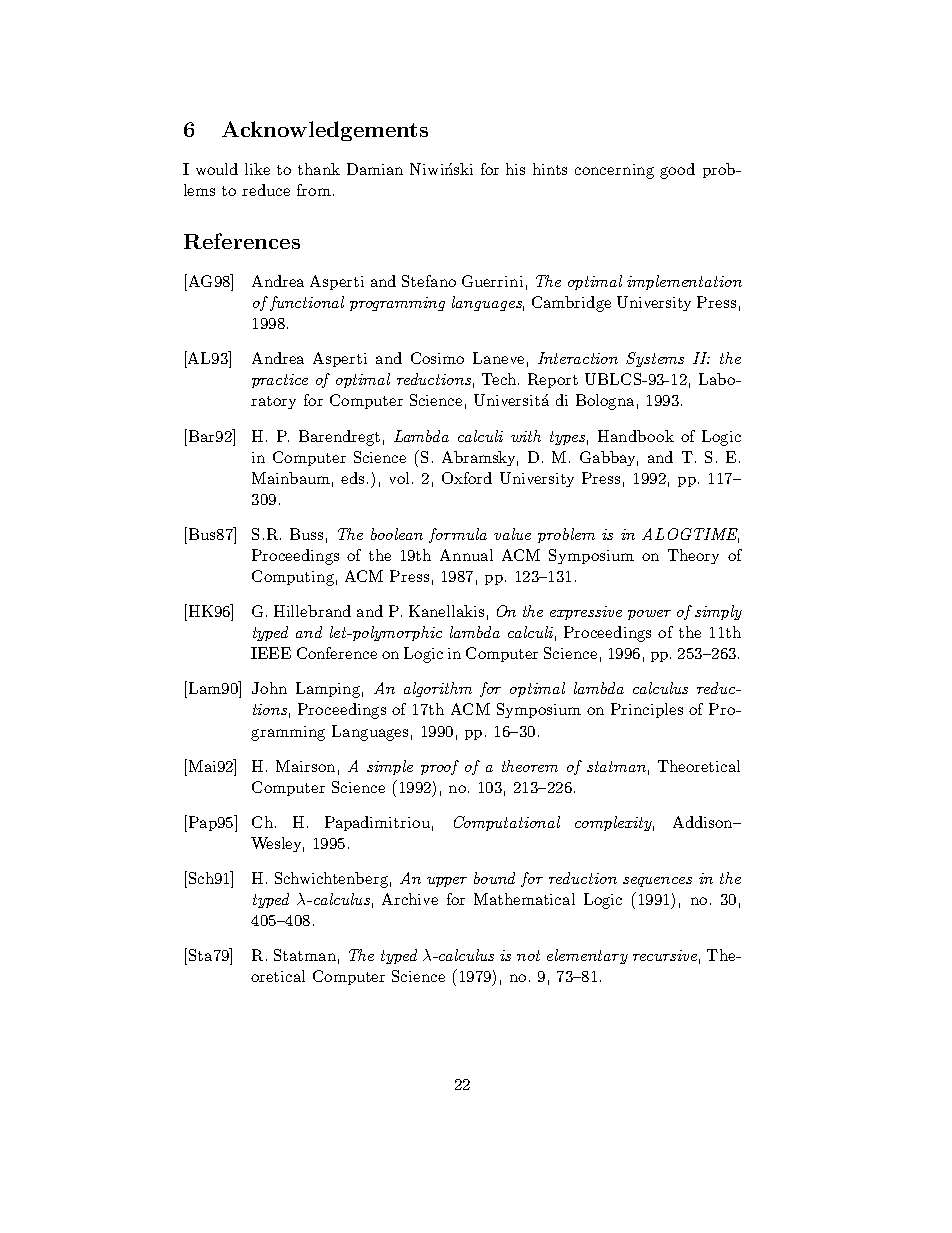 This screenshot has width=952, height=1233. Describe the element at coordinates (636, 436) in the screenshot. I see `Handbook` at that location.
